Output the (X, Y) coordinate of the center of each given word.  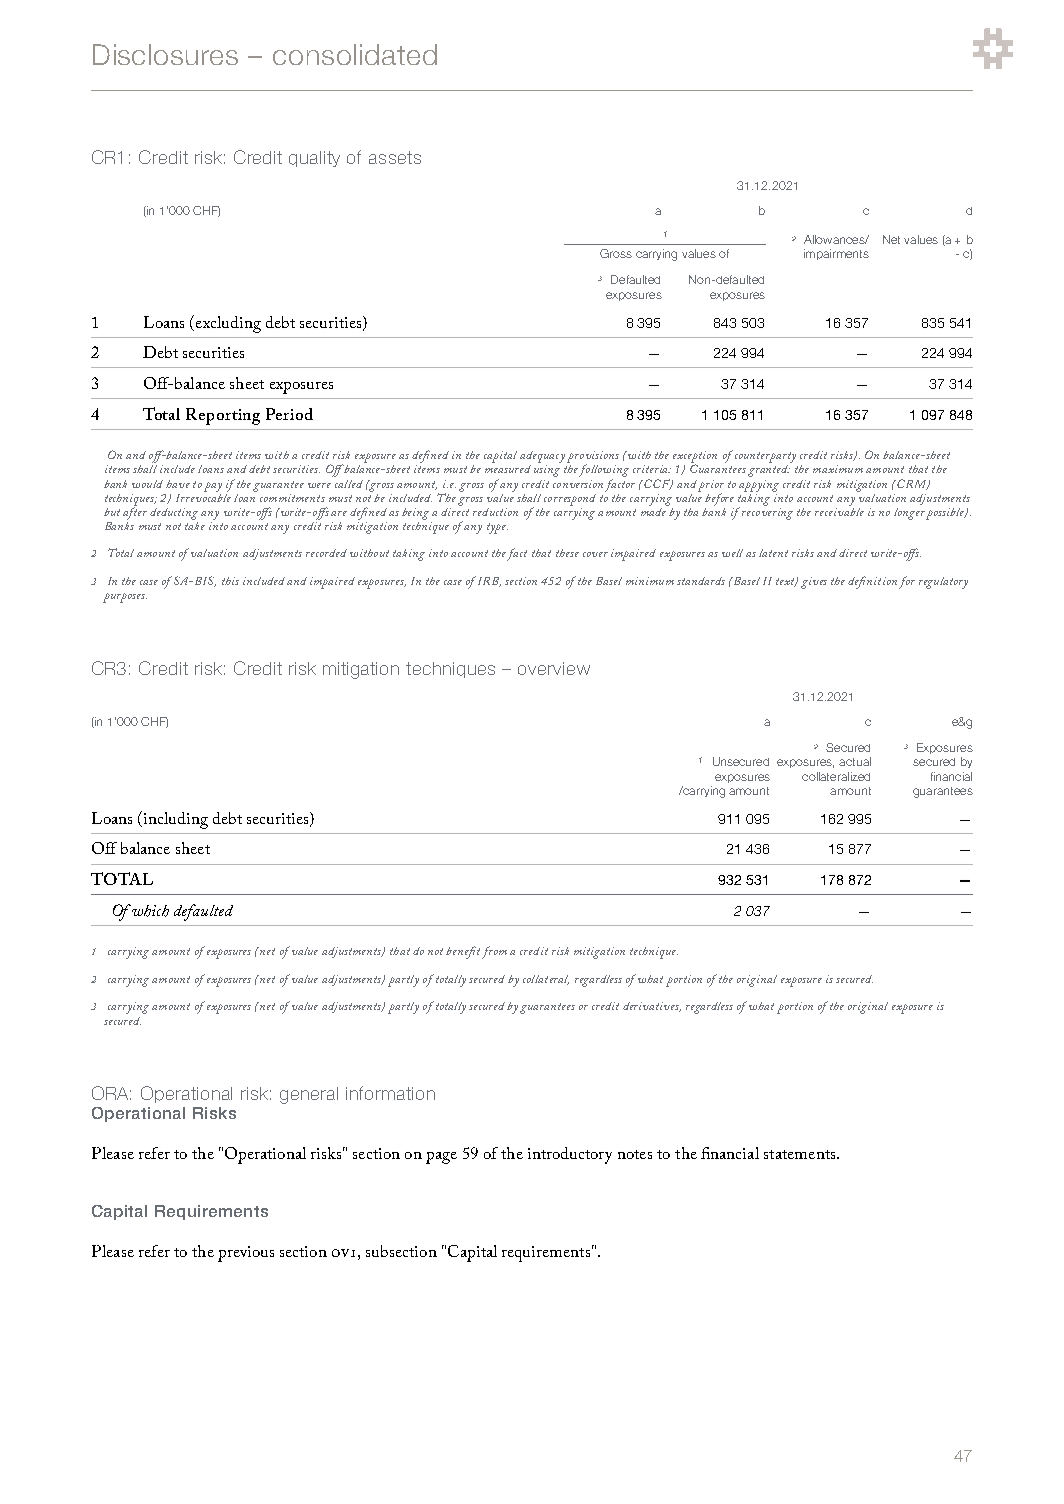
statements (801, 1154)
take (195, 526)
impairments (836, 254)
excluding (228, 324)
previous (246, 1254)
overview (554, 668)
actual (855, 761)
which (150, 911)
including (176, 820)
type (497, 528)
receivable (839, 510)
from (494, 952)
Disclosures (165, 54)
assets (395, 157)
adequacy (542, 457)
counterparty (765, 457)
